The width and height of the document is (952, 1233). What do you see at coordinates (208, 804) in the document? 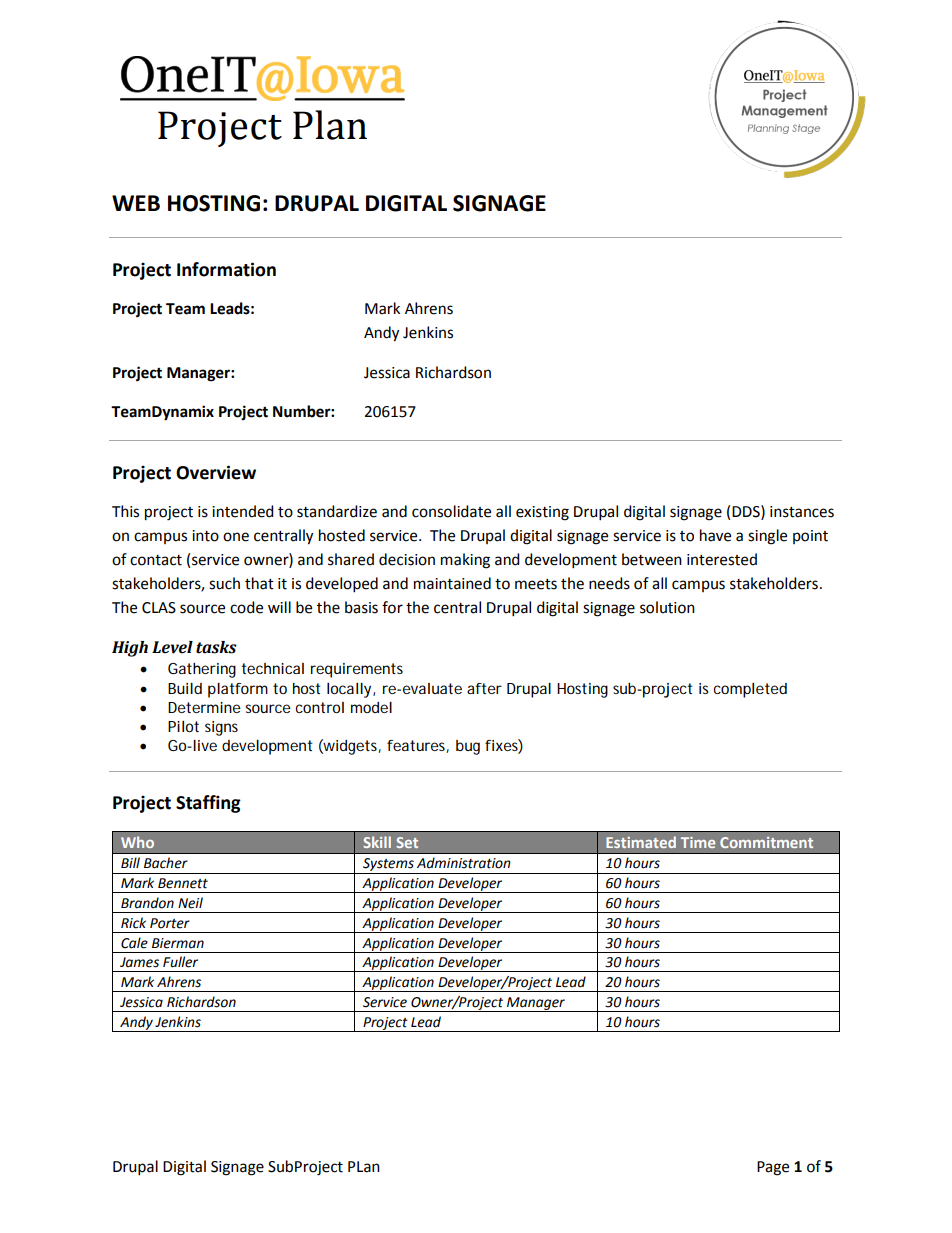
I see `Staffing` at bounding box center [208, 804].
